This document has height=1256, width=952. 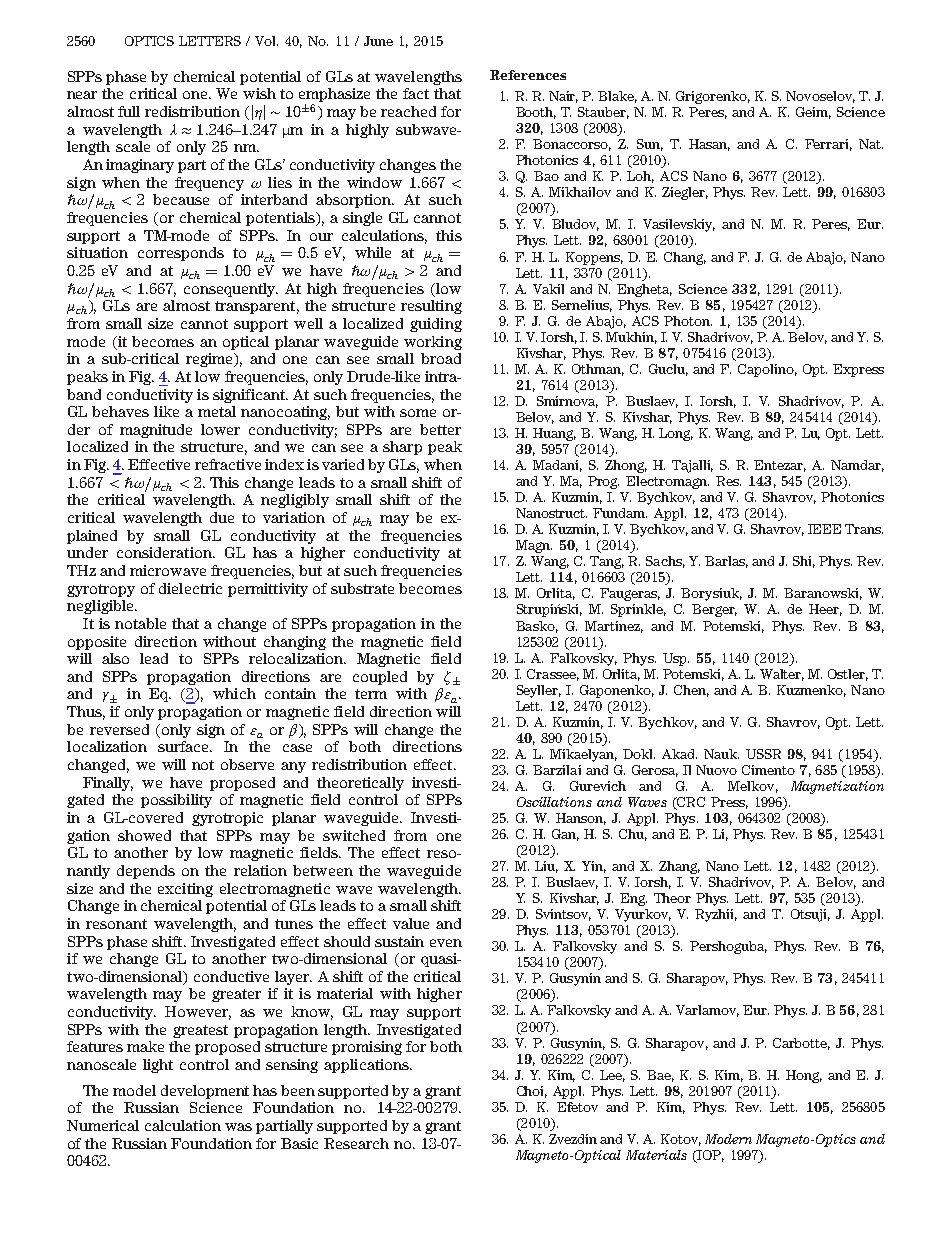 I want to click on Ferrari, so click(x=828, y=145).
